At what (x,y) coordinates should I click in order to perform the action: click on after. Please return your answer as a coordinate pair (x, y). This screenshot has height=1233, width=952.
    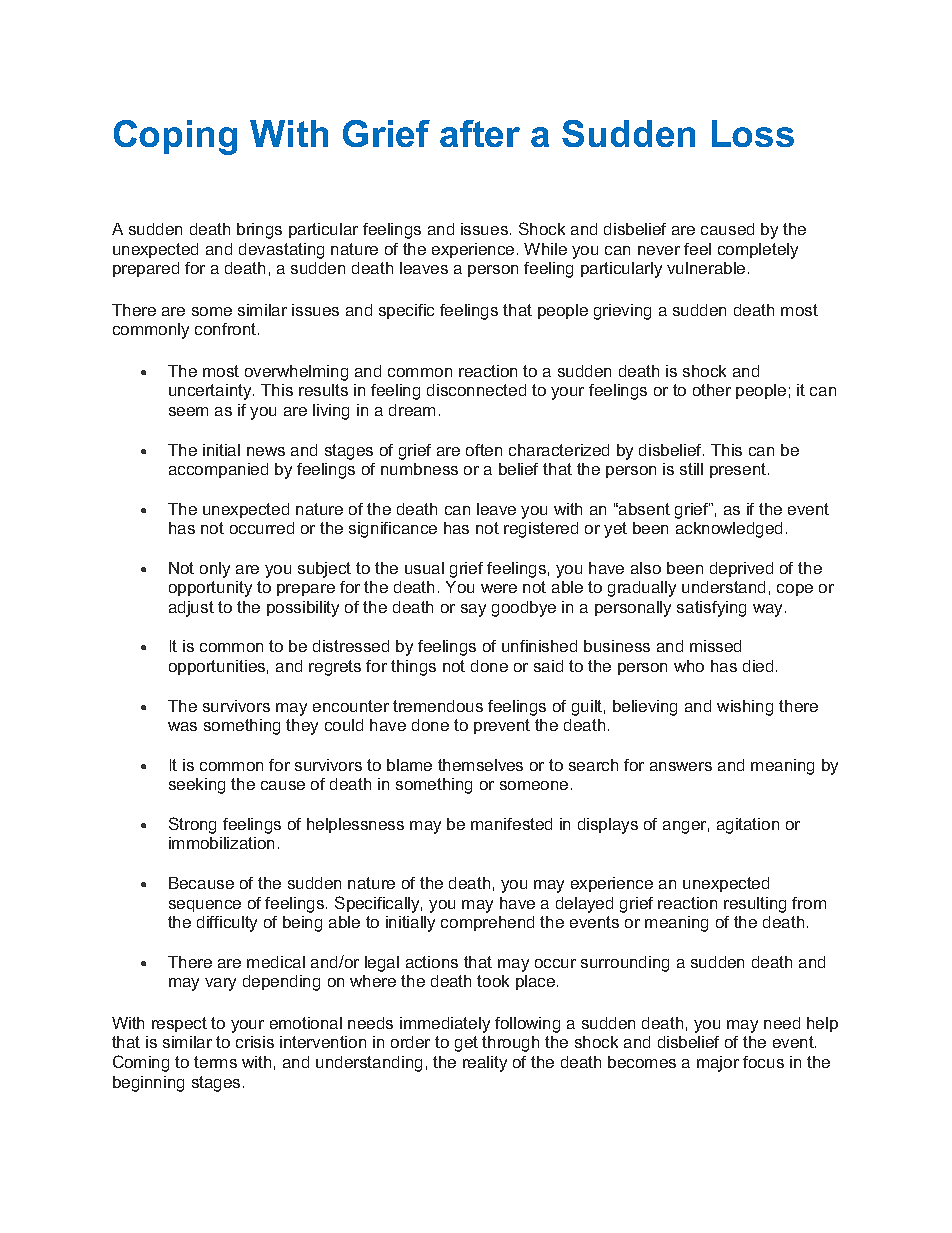
    Looking at the image, I should click on (480, 133).
